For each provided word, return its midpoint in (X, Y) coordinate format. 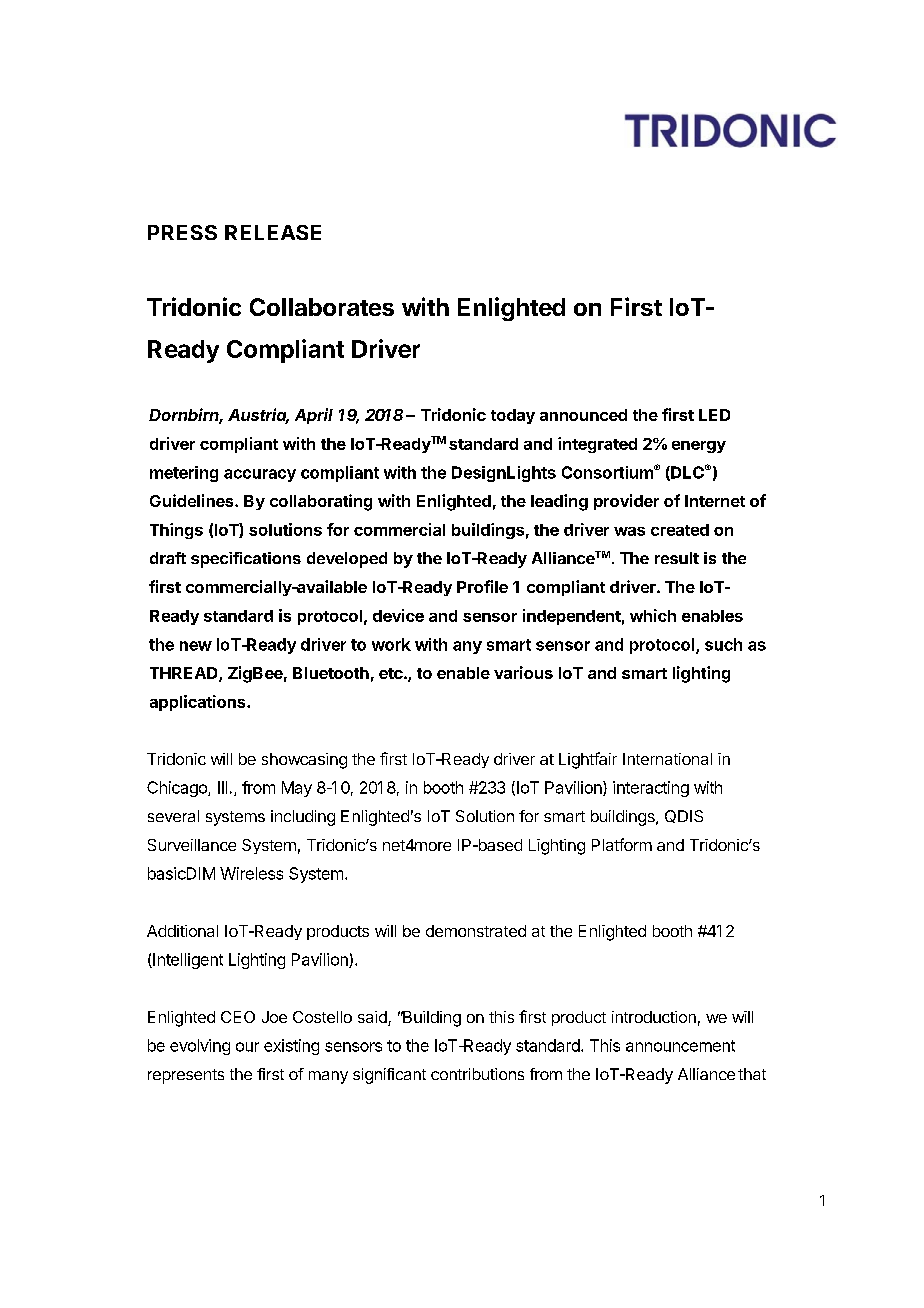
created (680, 530)
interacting (651, 789)
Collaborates (322, 307)
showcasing (304, 761)
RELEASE (273, 232)
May (297, 789)
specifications (246, 560)
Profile (482, 586)
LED (714, 415)
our (247, 1047)
